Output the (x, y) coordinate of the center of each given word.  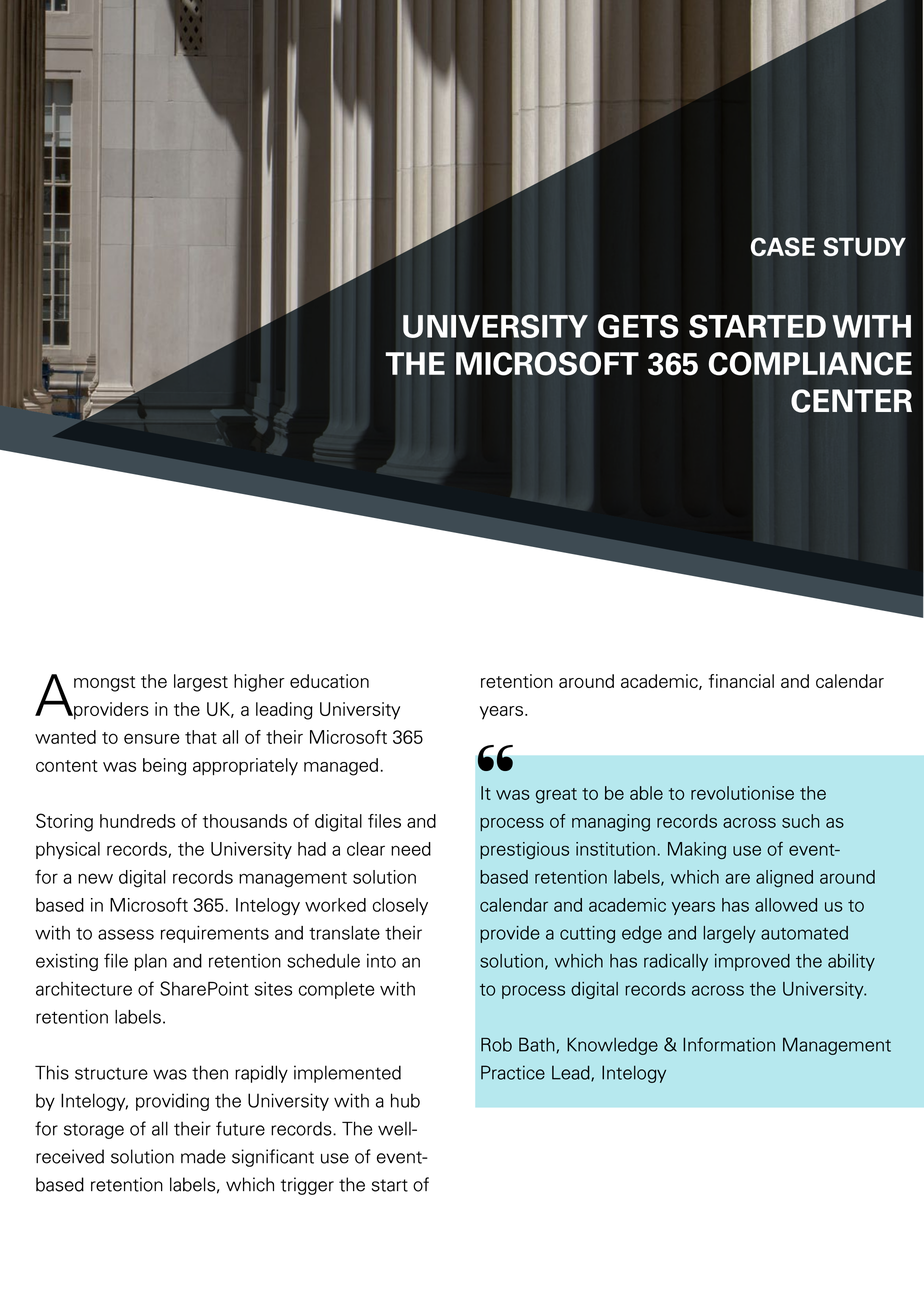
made (203, 1156)
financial (741, 681)
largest (201, 683)
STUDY (864, 246)
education (329, 681)
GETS (638, 326)
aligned (784, 878)
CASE (782, 246)
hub (405, 1100)
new (95, 878)
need (411, 849)
